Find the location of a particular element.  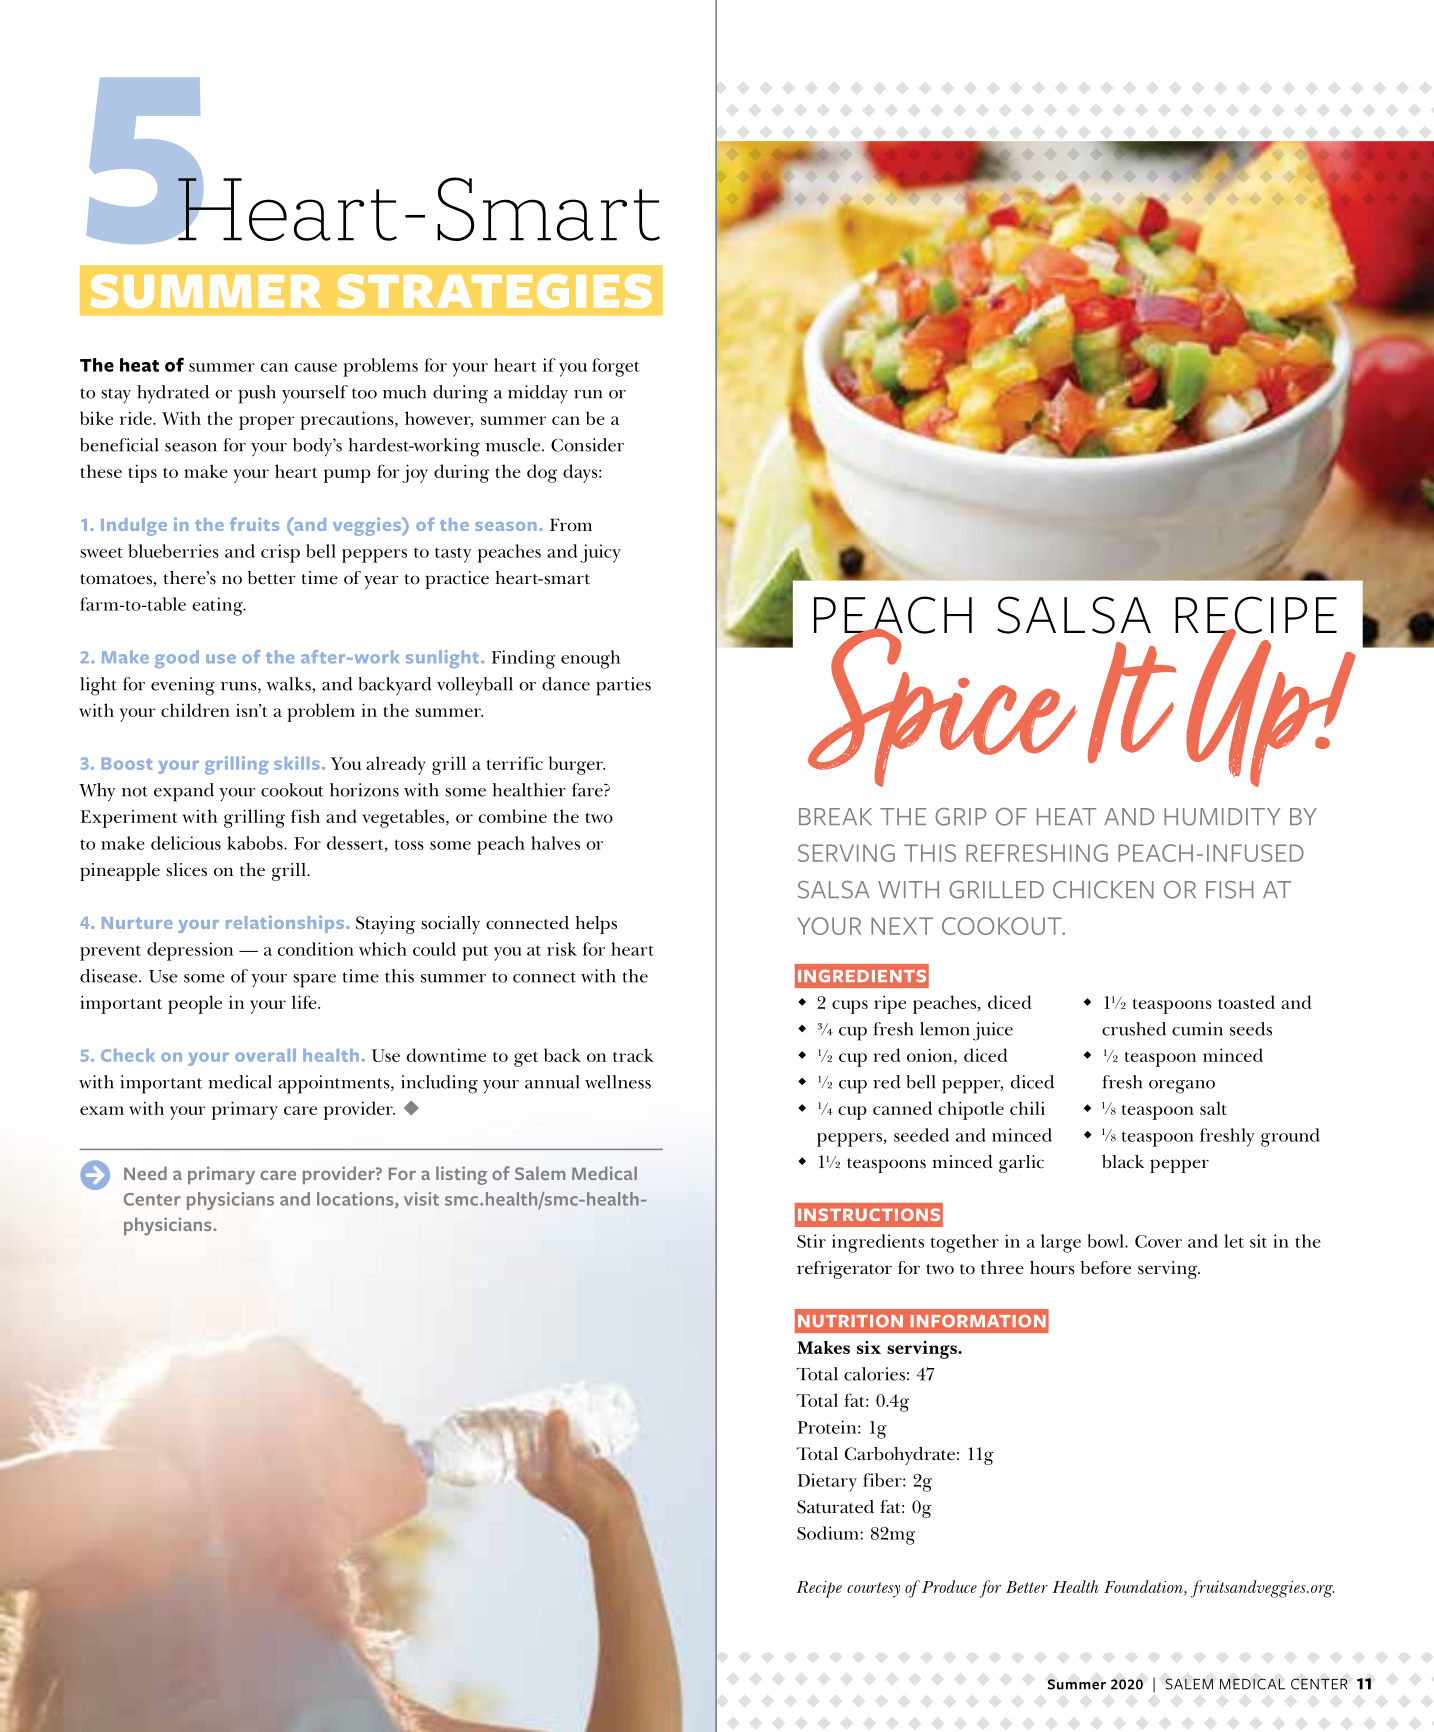

HUMIDITY is located at coordinates (1222, 817).
